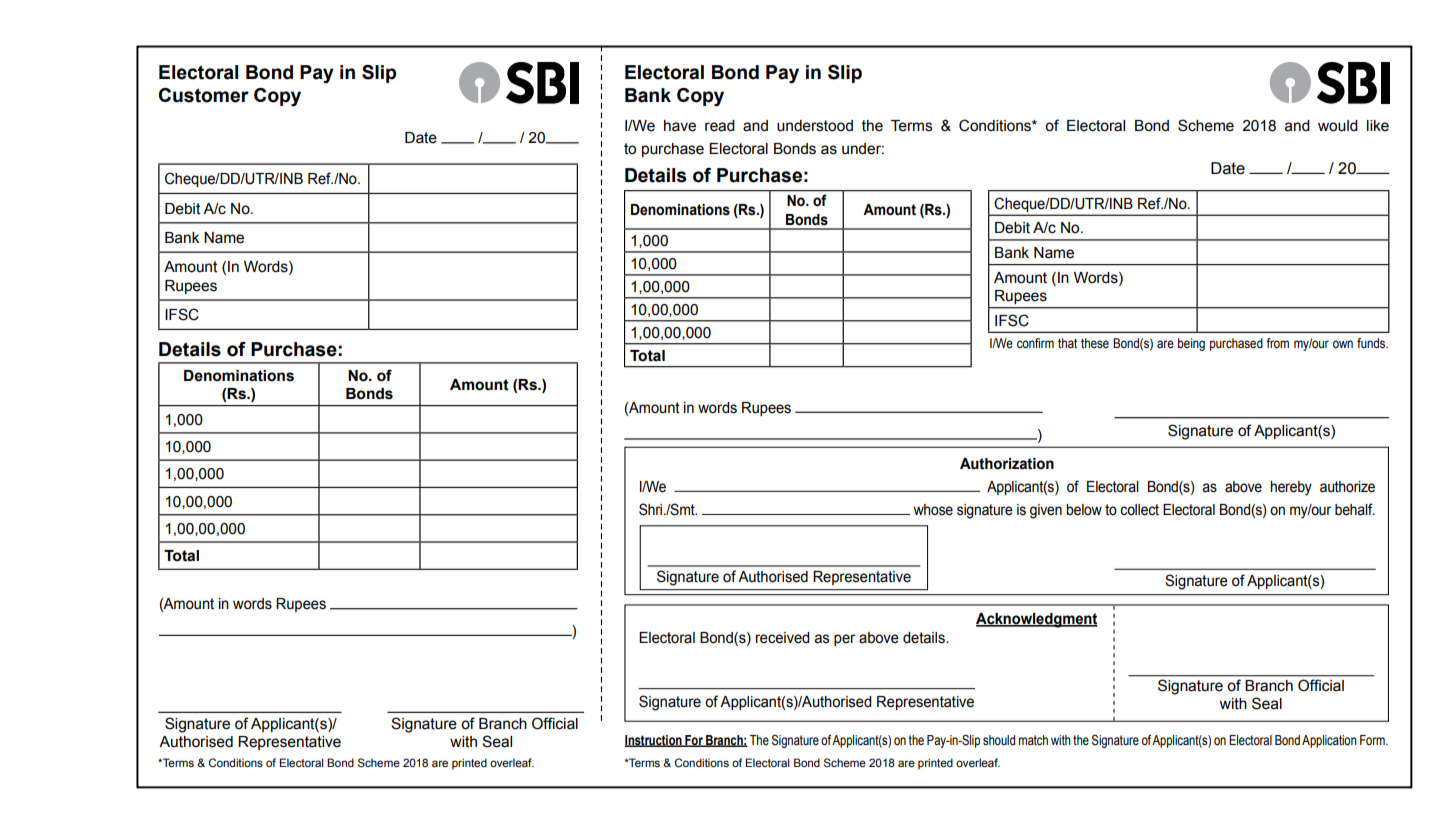 This screenshot has width=1456, height=832. I want to click on whose, so click(933, 510).
